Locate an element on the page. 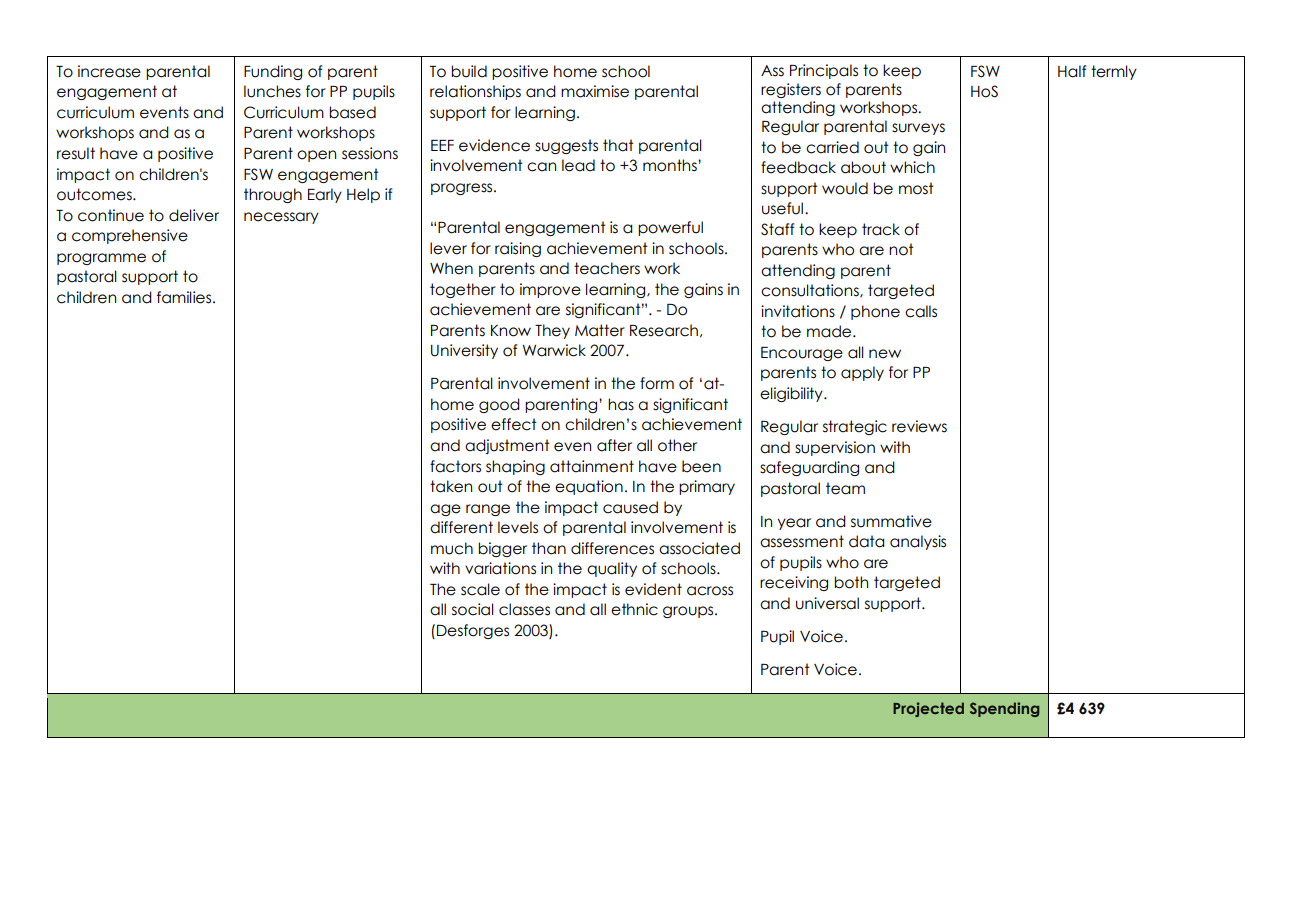 This document has height=924, width=1307. ethnic is located at coordinates (634, 609).
